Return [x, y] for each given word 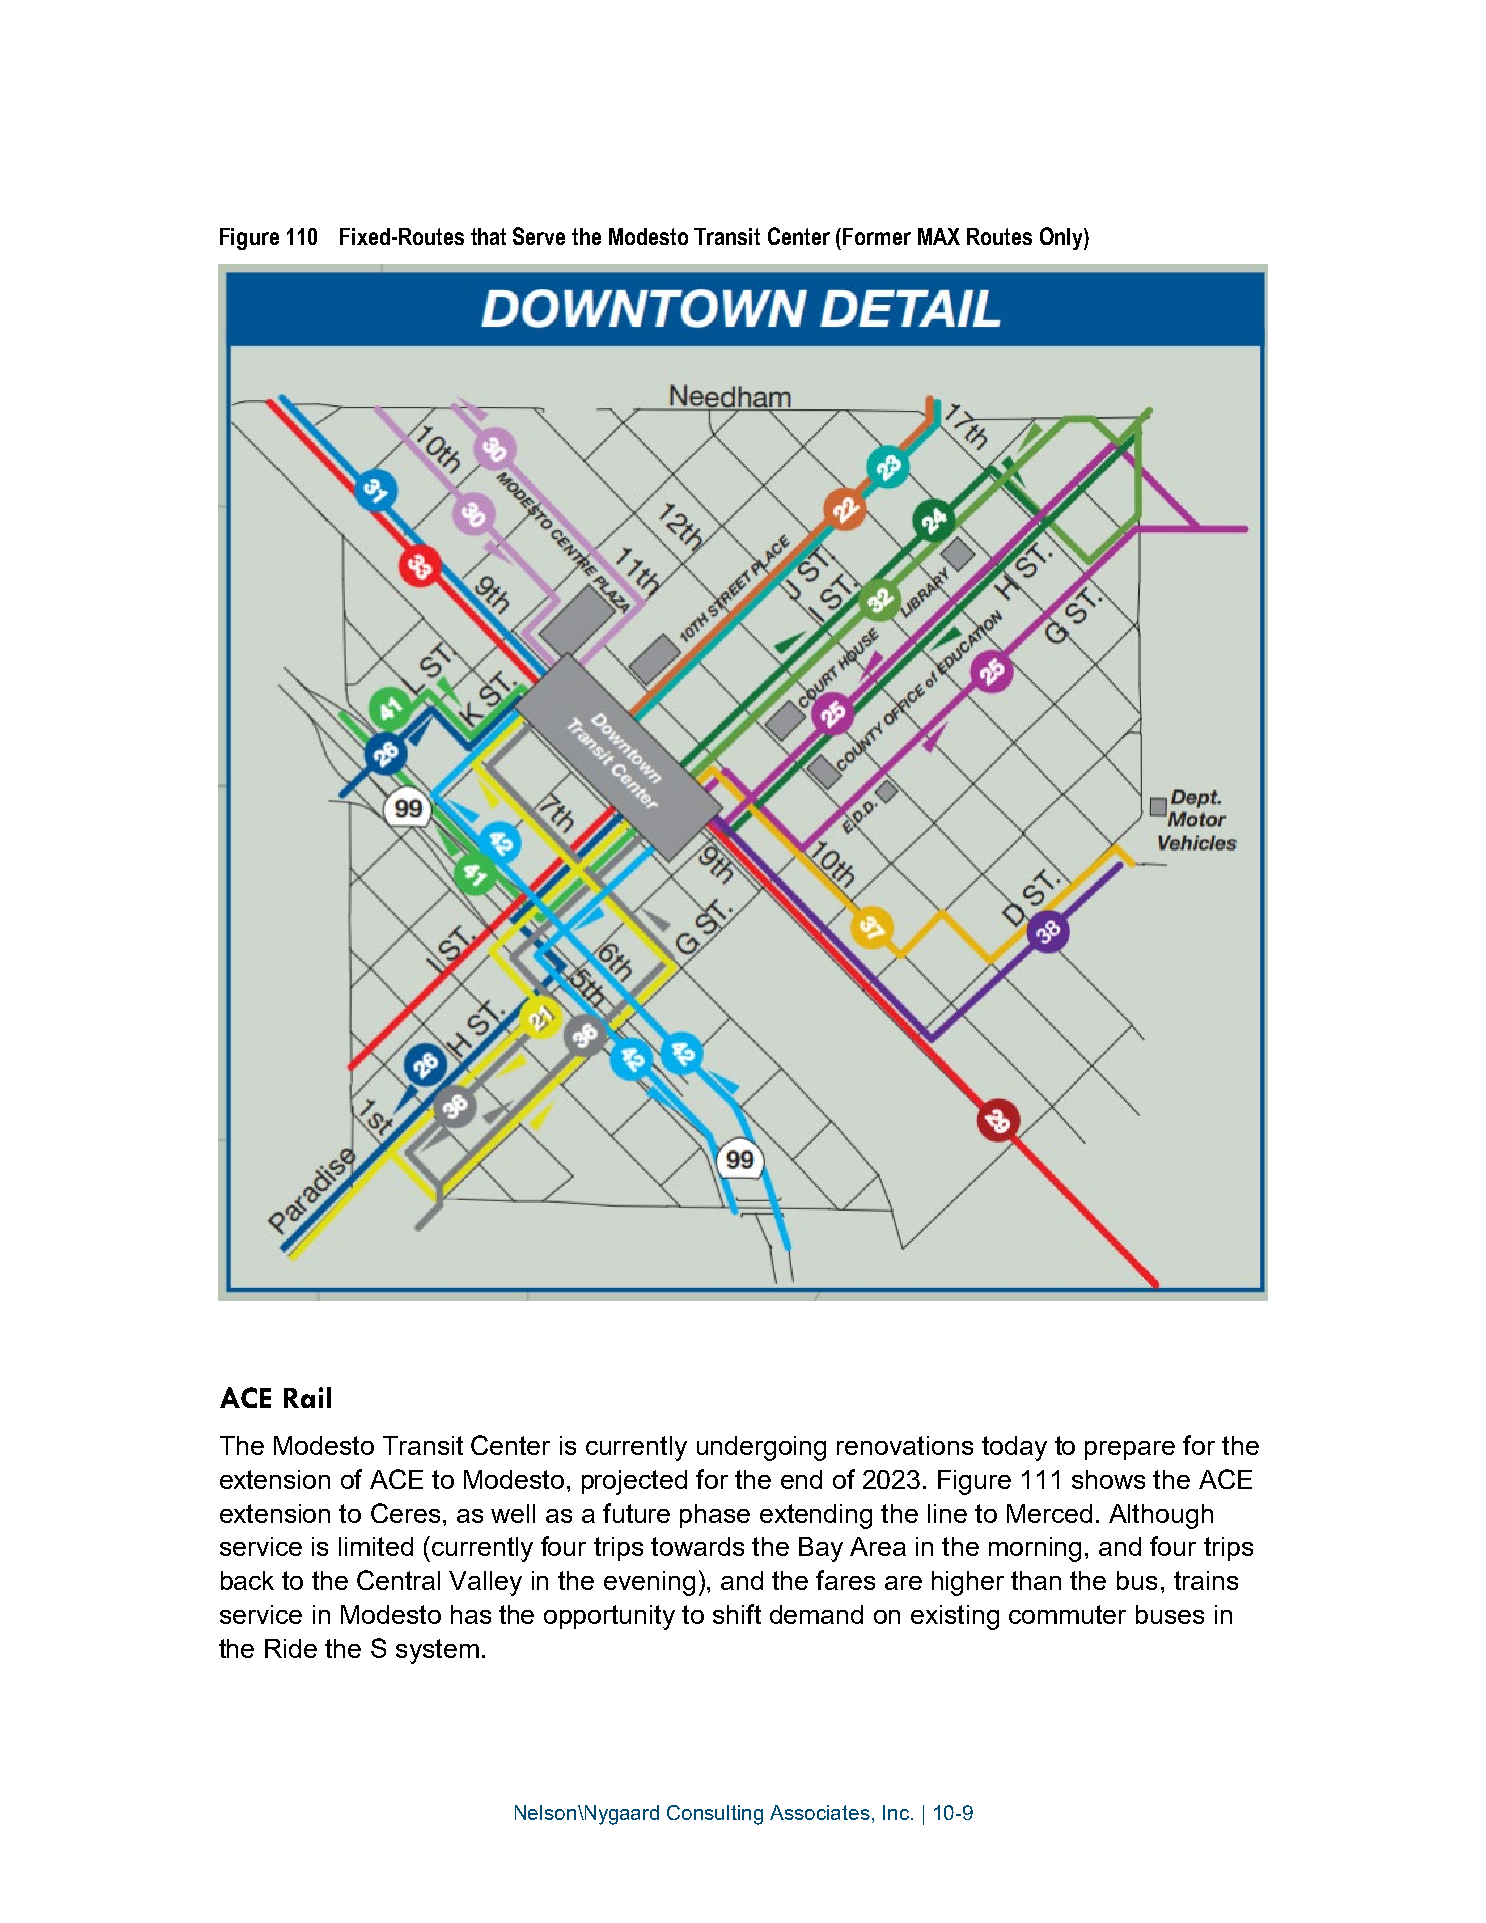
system [437, 1651]
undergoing [761, 1448]
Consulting [715, 1815]
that [488, 236]
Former [877, 236]
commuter [1067, 1614]
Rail [307, 1397]
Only [1062, 238]
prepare [1130, 1450]
